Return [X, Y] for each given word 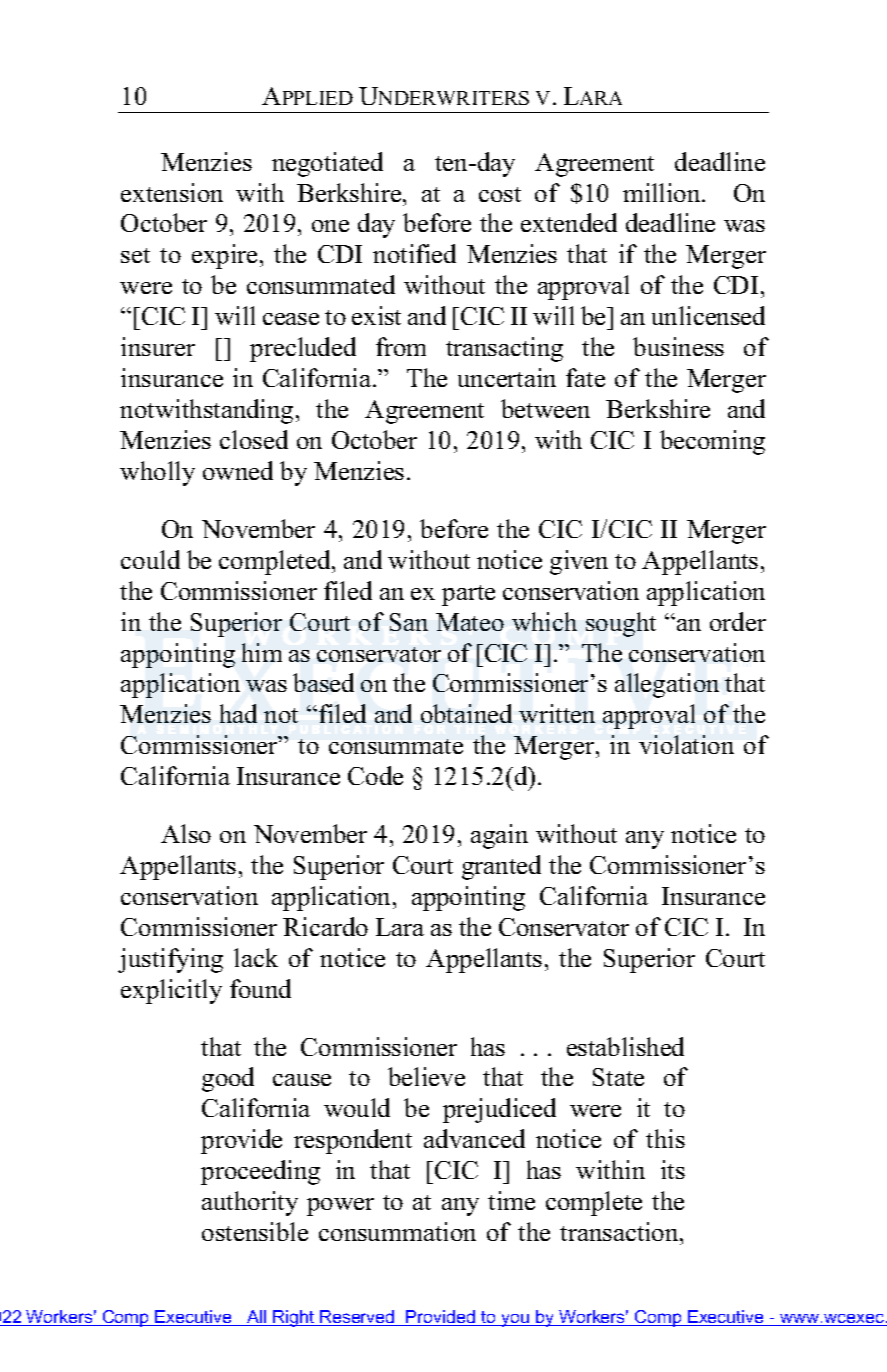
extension [172, 192]
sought [621, 624]
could [150, 559]
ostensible [255, 1231]
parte [468, 595]
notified [414, 253]
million [663, 192]
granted [501, 867]
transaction [620, 1231]
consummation [397, 1231]
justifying [170, 960]
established [625, 1046]
